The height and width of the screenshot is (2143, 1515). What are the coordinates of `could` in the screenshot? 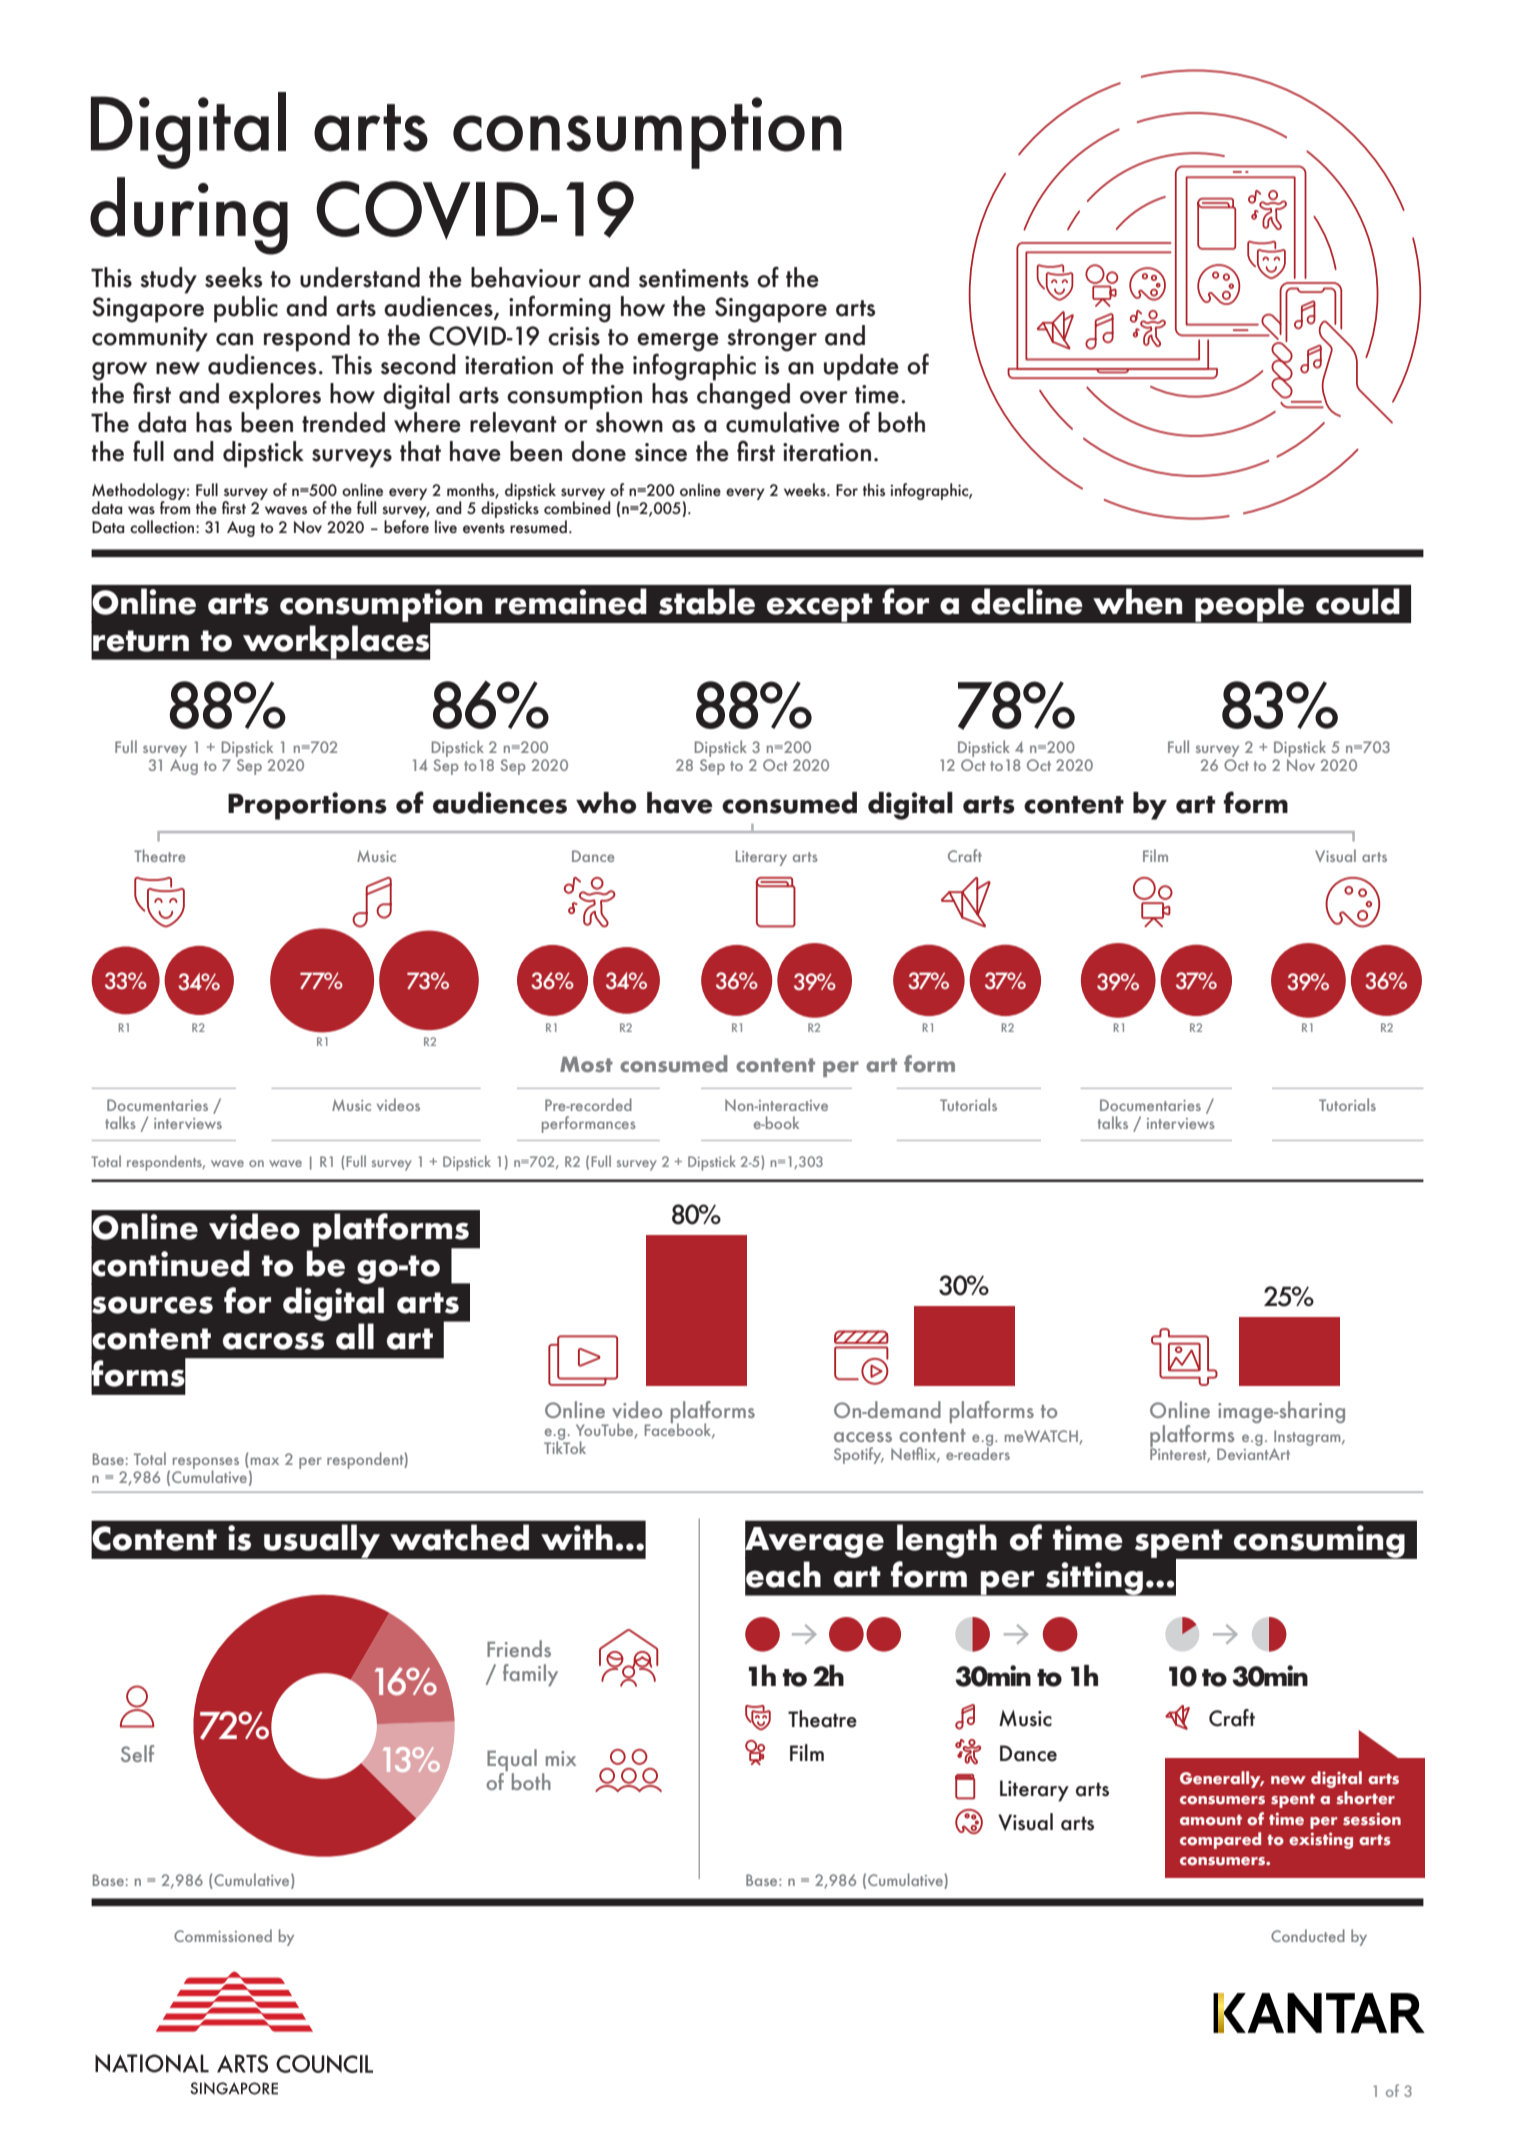 It's located at (1358, 601).
